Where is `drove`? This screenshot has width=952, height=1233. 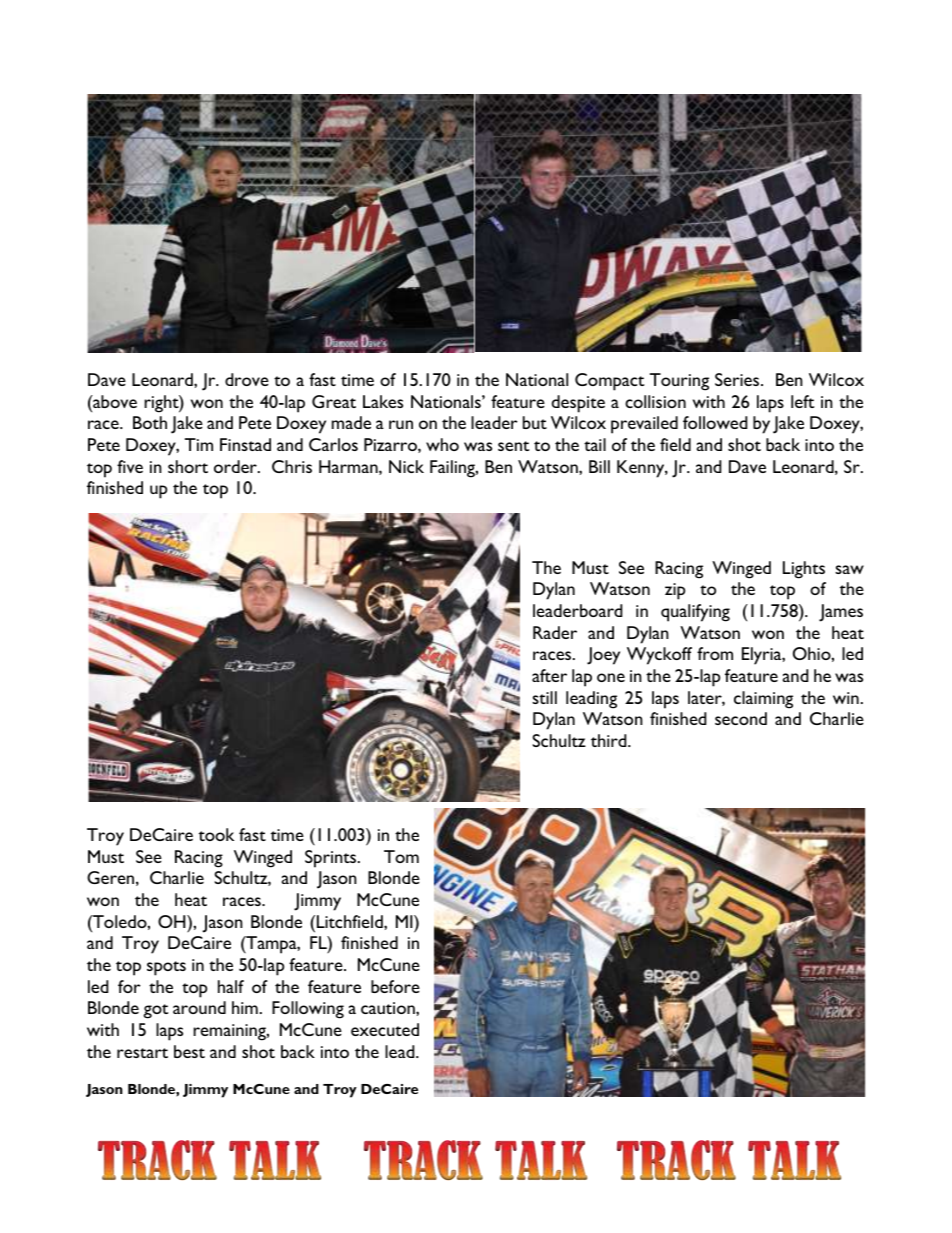 drove is located at coordinates (247, 379).
